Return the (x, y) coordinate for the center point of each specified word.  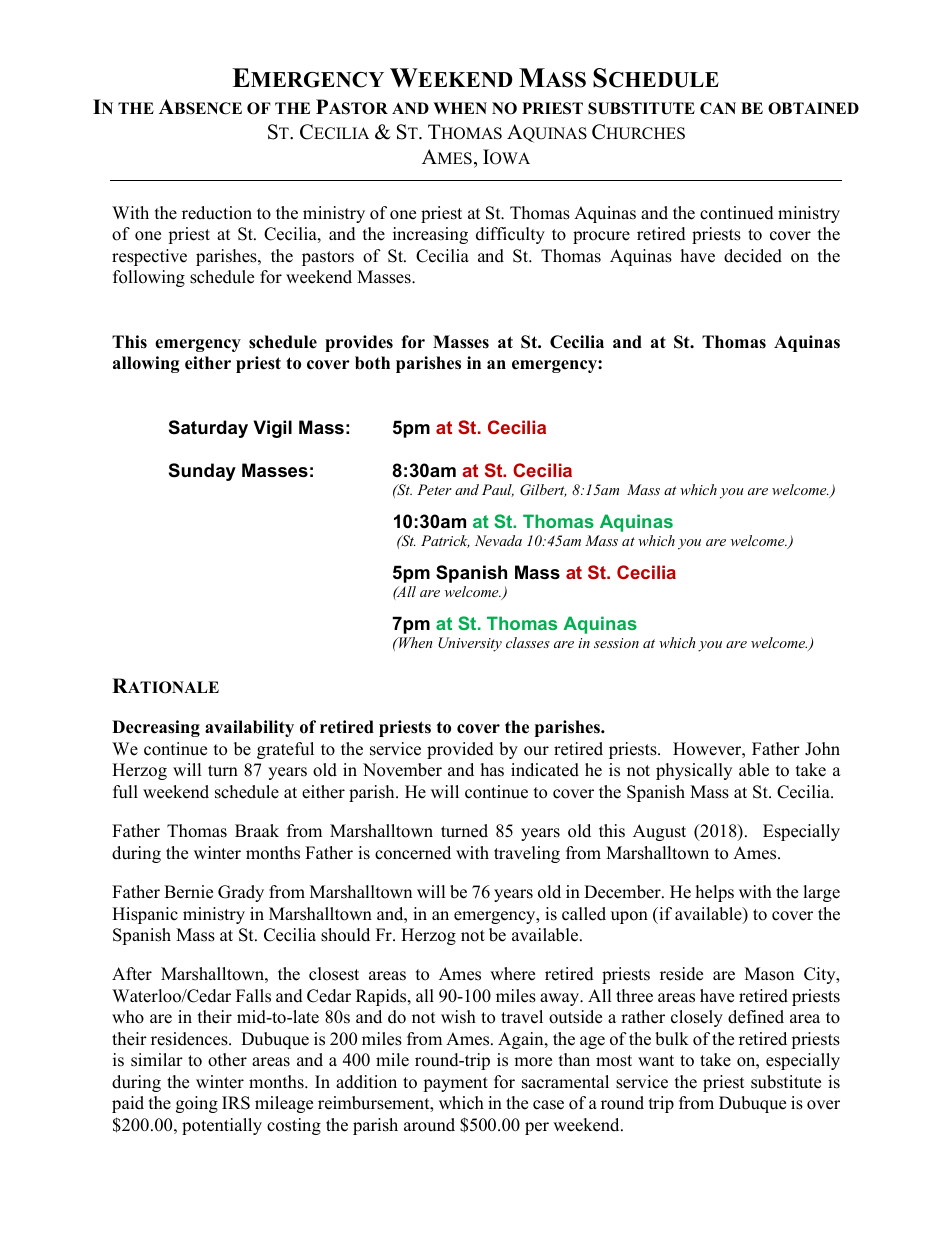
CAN (718, 108)
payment (455, 1084)
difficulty (510, 235)
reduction (217, 213)
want (656, 1060)
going (197, 1104)
